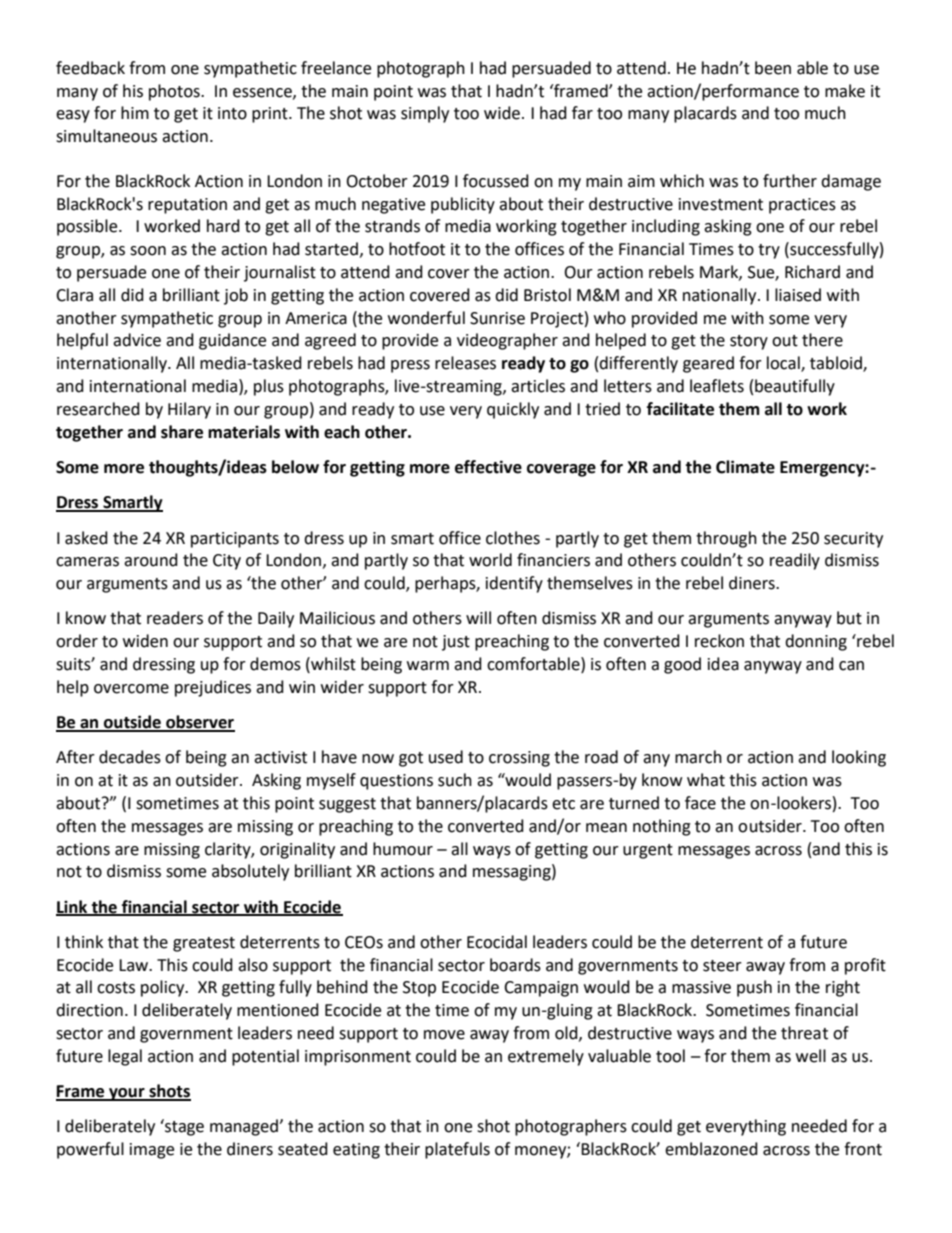  Describe the element at coordinates (183, 1127) in the page. I see `stage` at that location.
